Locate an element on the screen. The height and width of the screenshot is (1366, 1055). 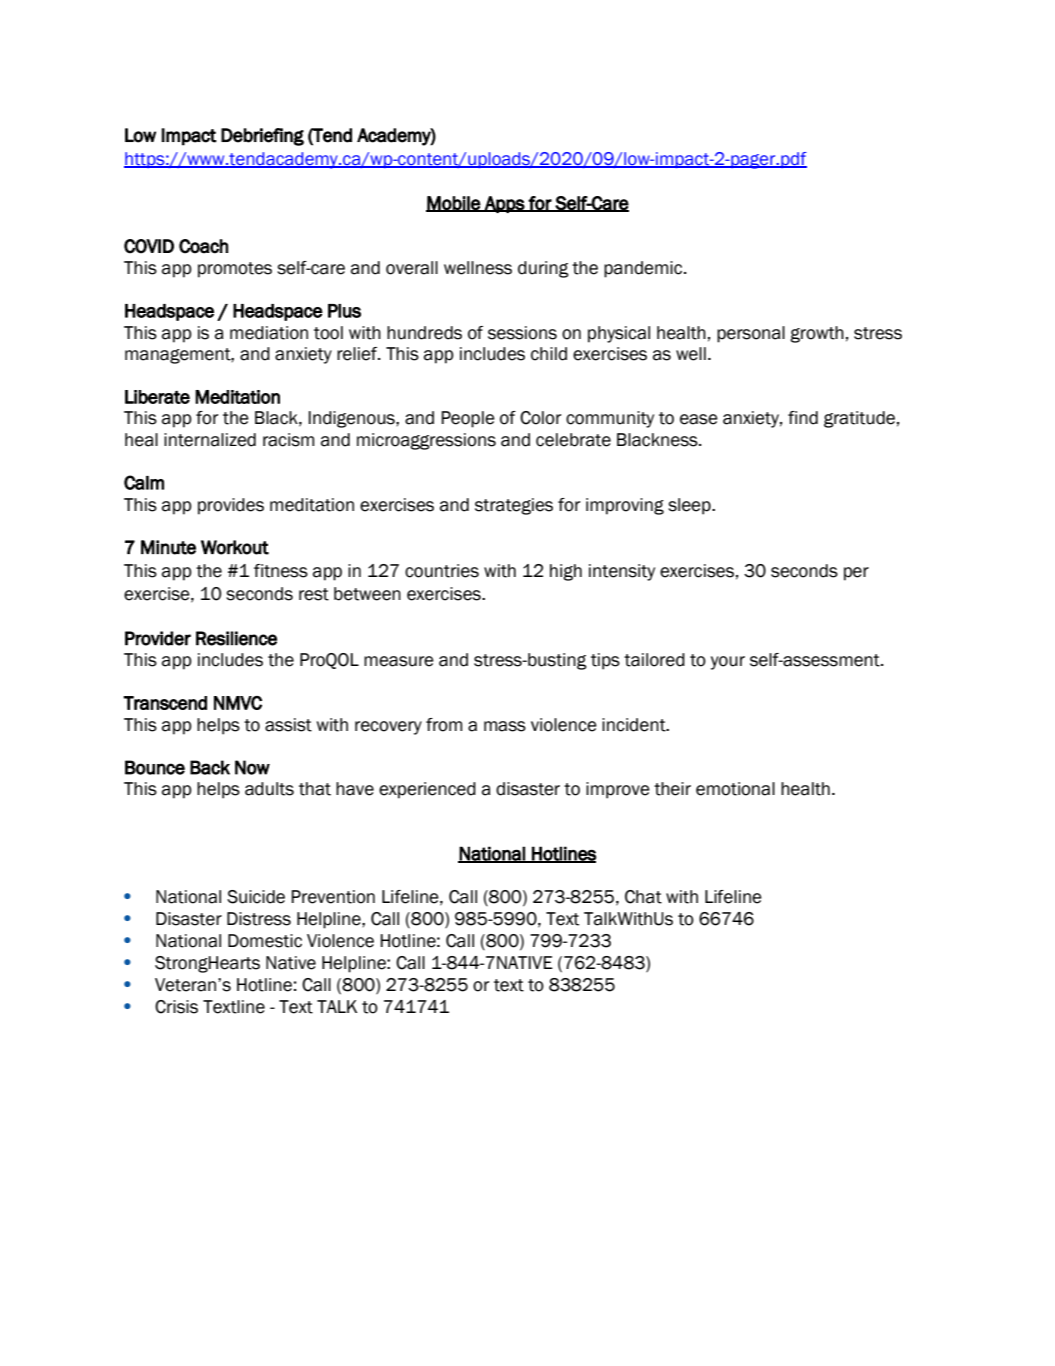
Workout is located at coordinates (235, 547).
